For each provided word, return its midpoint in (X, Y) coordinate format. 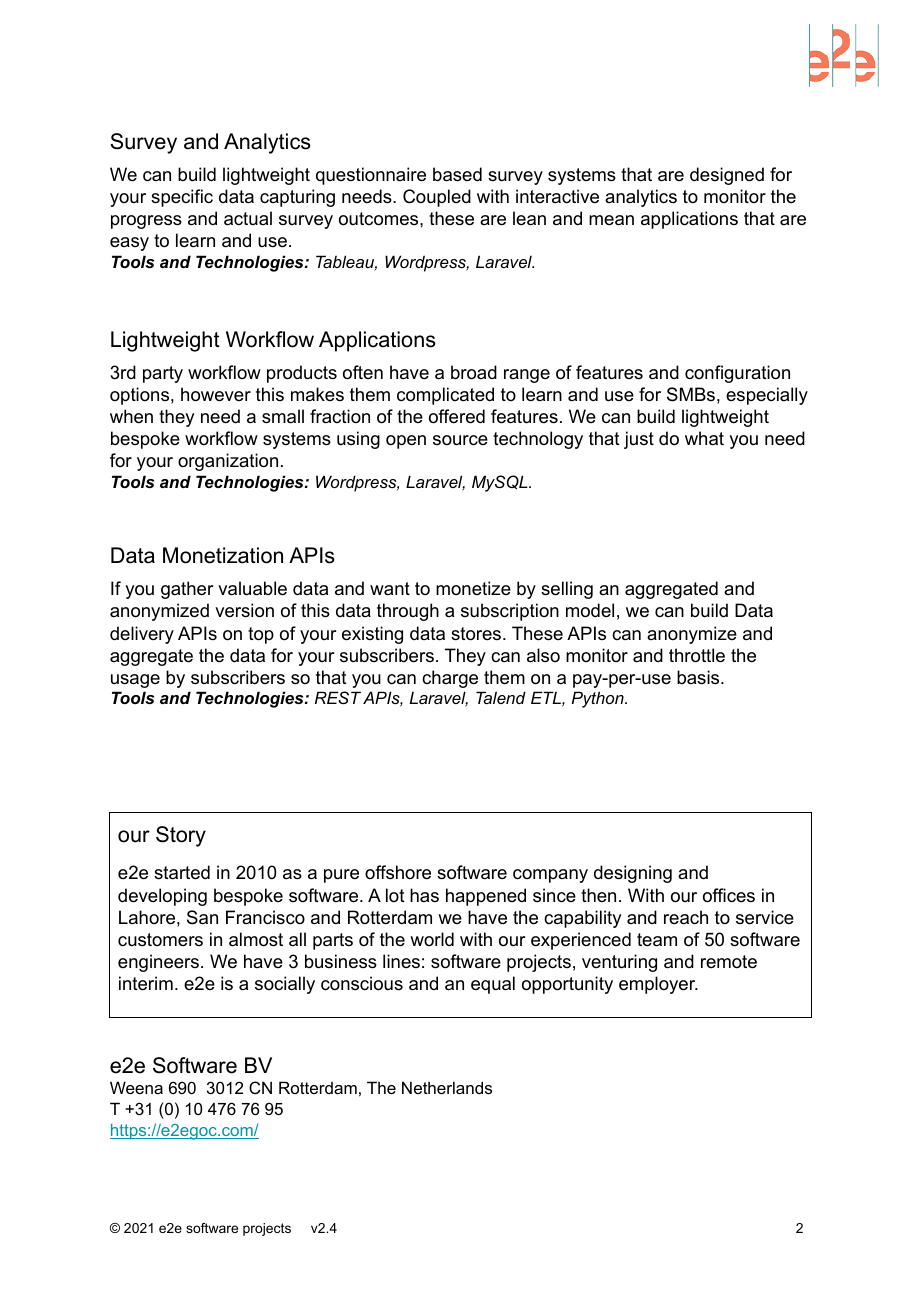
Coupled (437, 198)
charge (450, 679)
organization (228, 462)
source (460, 440)
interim (146, 983)
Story (181, 836)
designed (727, 176)
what (704, 438)
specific (182, 198)
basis (698, 677)
